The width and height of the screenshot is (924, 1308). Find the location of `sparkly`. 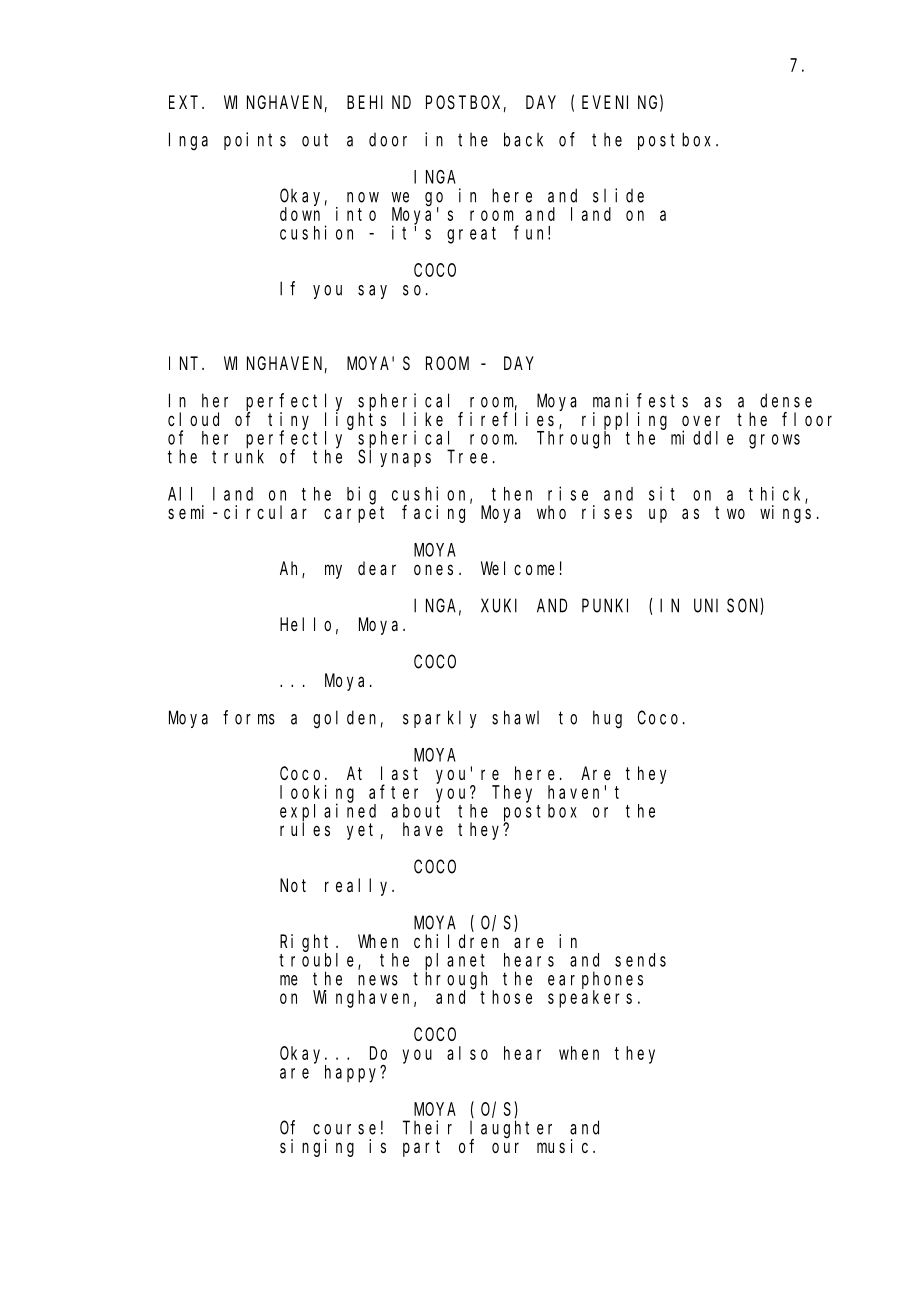

sparkly is located at coordinates (440, 719).
